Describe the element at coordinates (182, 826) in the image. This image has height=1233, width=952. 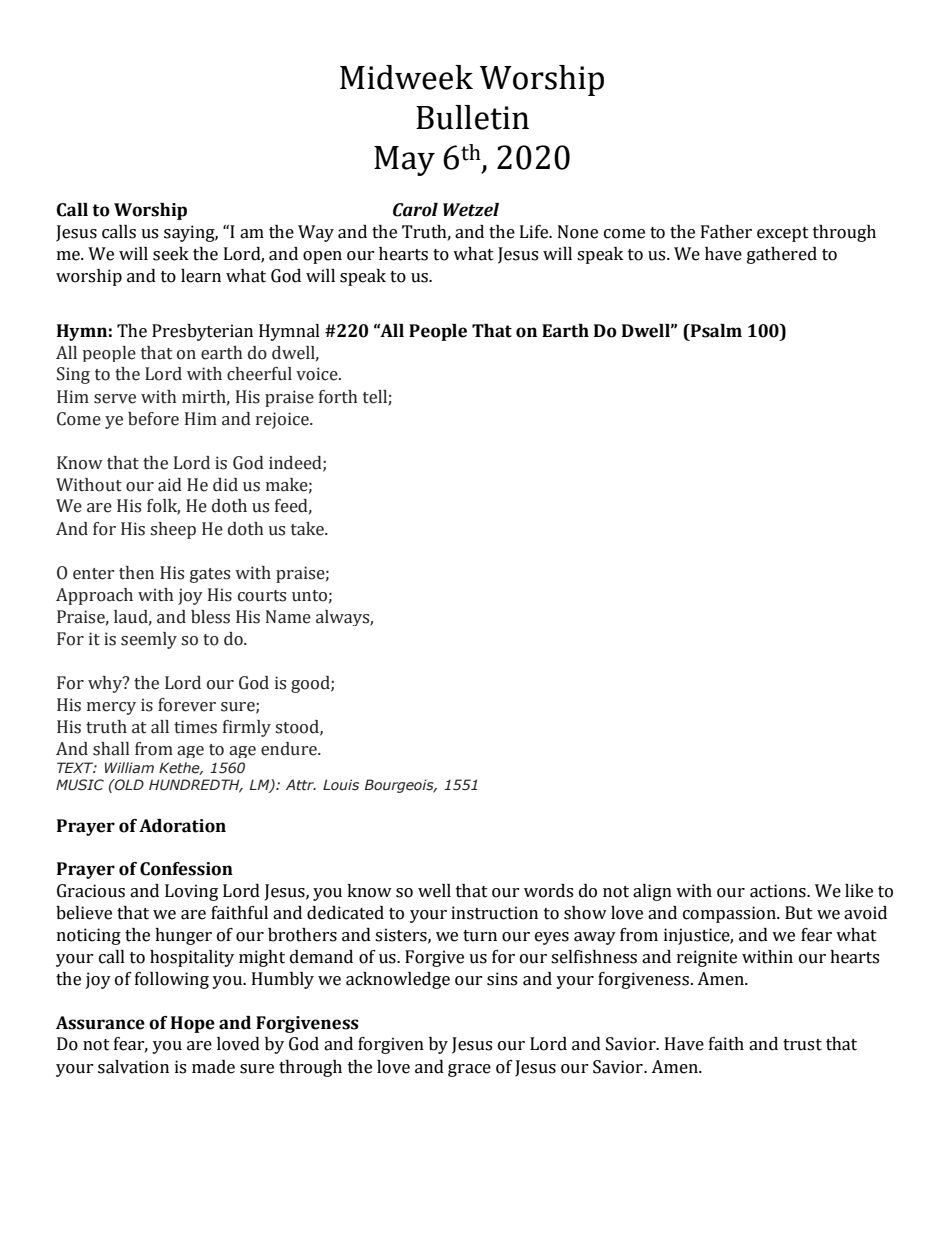
I see `Adoration` at that location.
